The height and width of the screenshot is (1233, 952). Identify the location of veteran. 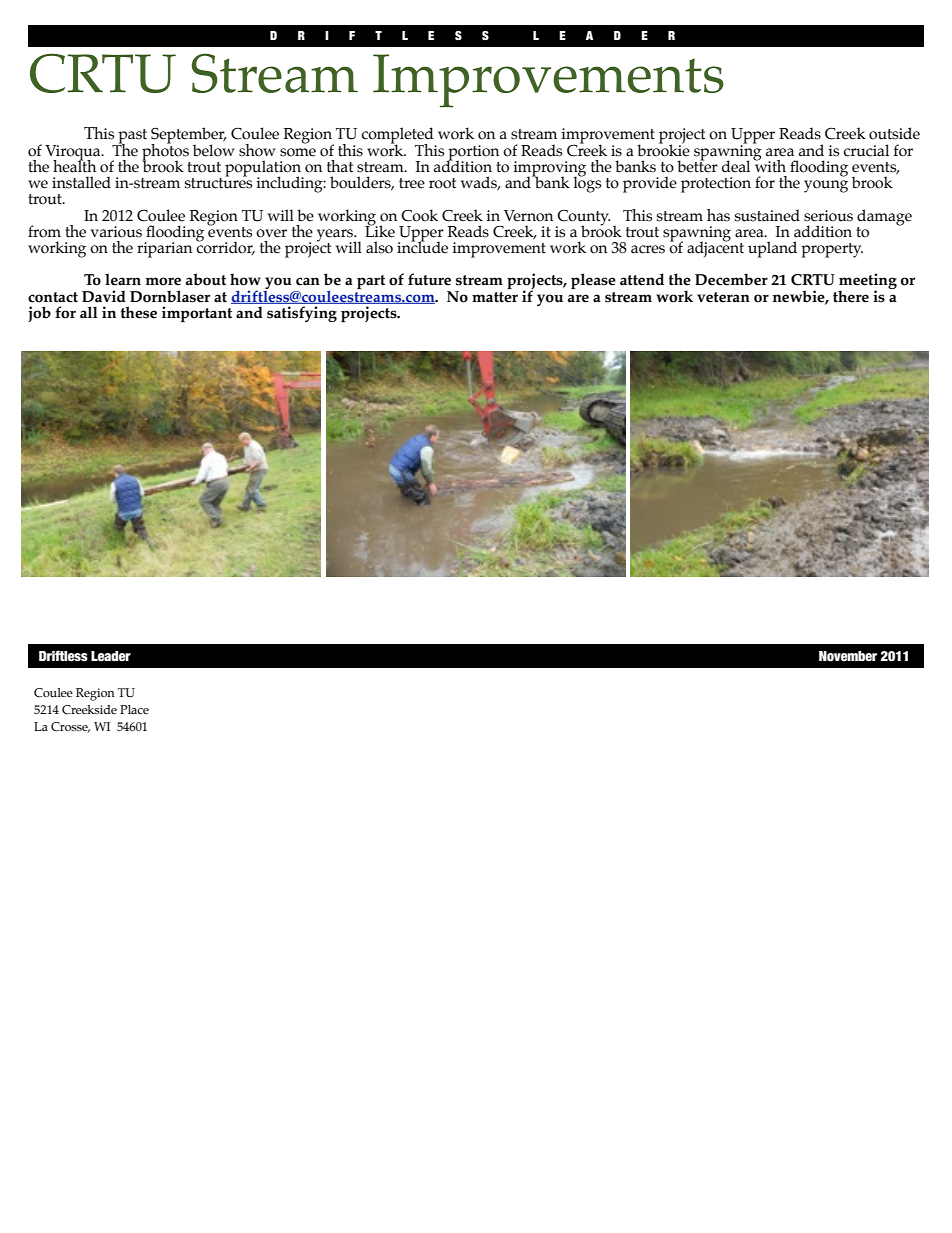
(723, 297).
